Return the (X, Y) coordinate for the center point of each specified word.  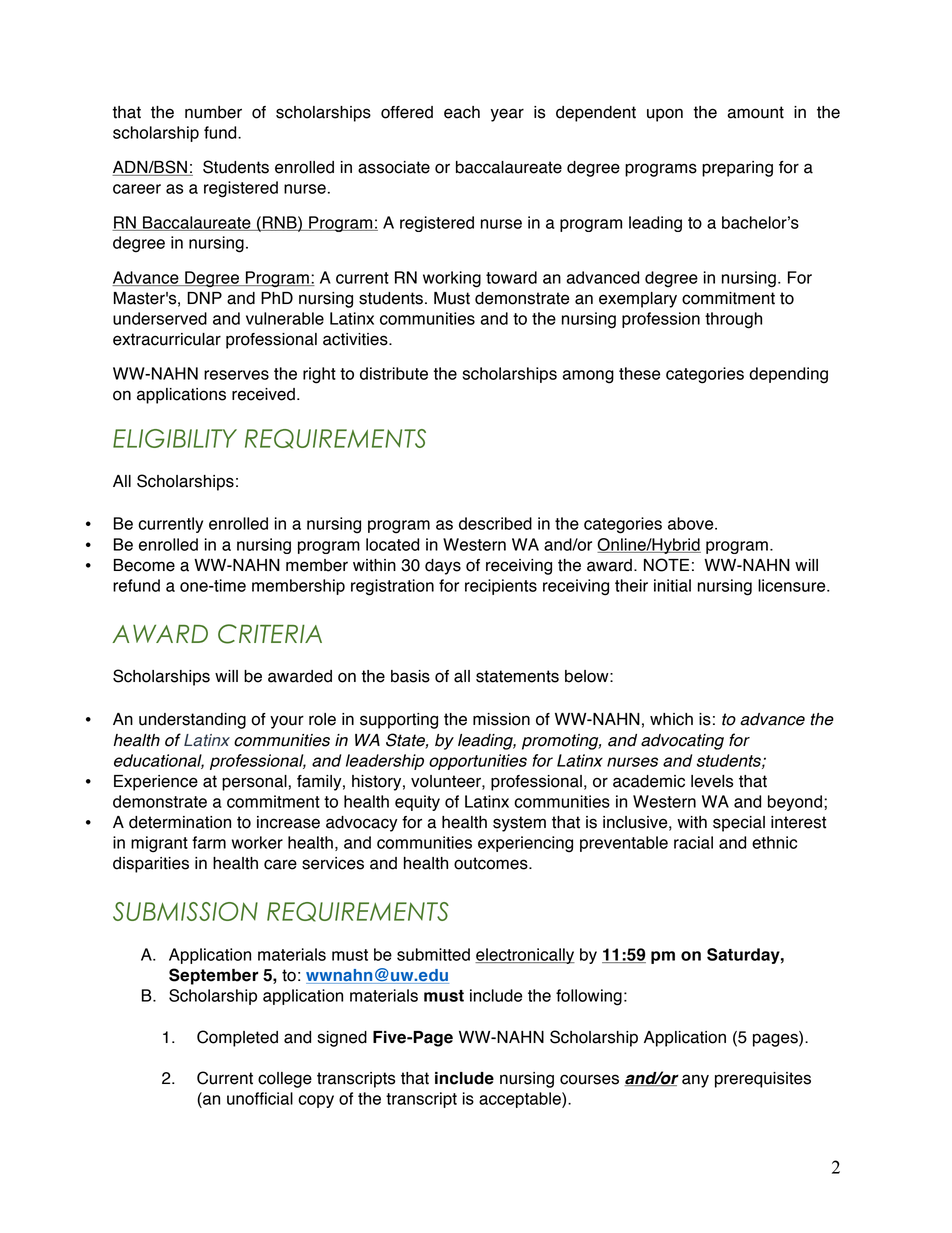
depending (788, 375)
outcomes (492, 863)
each (462, 112)
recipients (501, 587)
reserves (236, 375)
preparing (737, 169)
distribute (394, 373)
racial (693, 842)
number (213, 112)
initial (672, 585)
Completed (237, 1038)
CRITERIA (270, 634)
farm (209, 842)
